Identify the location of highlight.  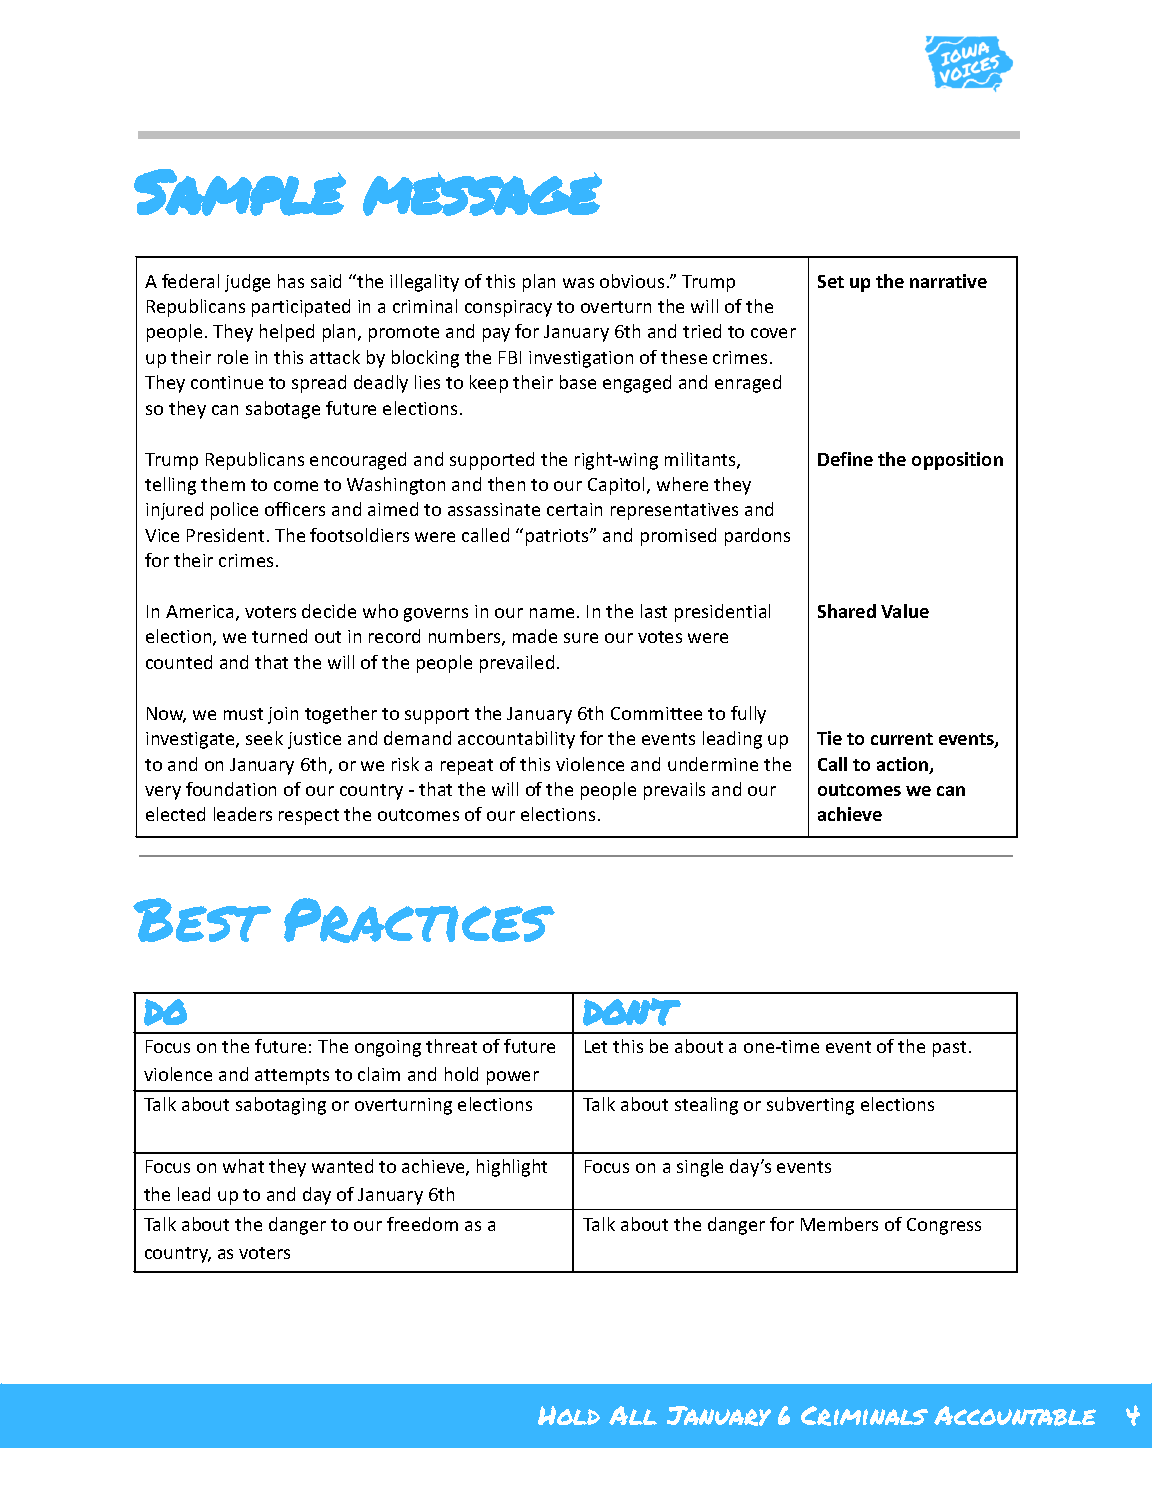
(512, 1168).
